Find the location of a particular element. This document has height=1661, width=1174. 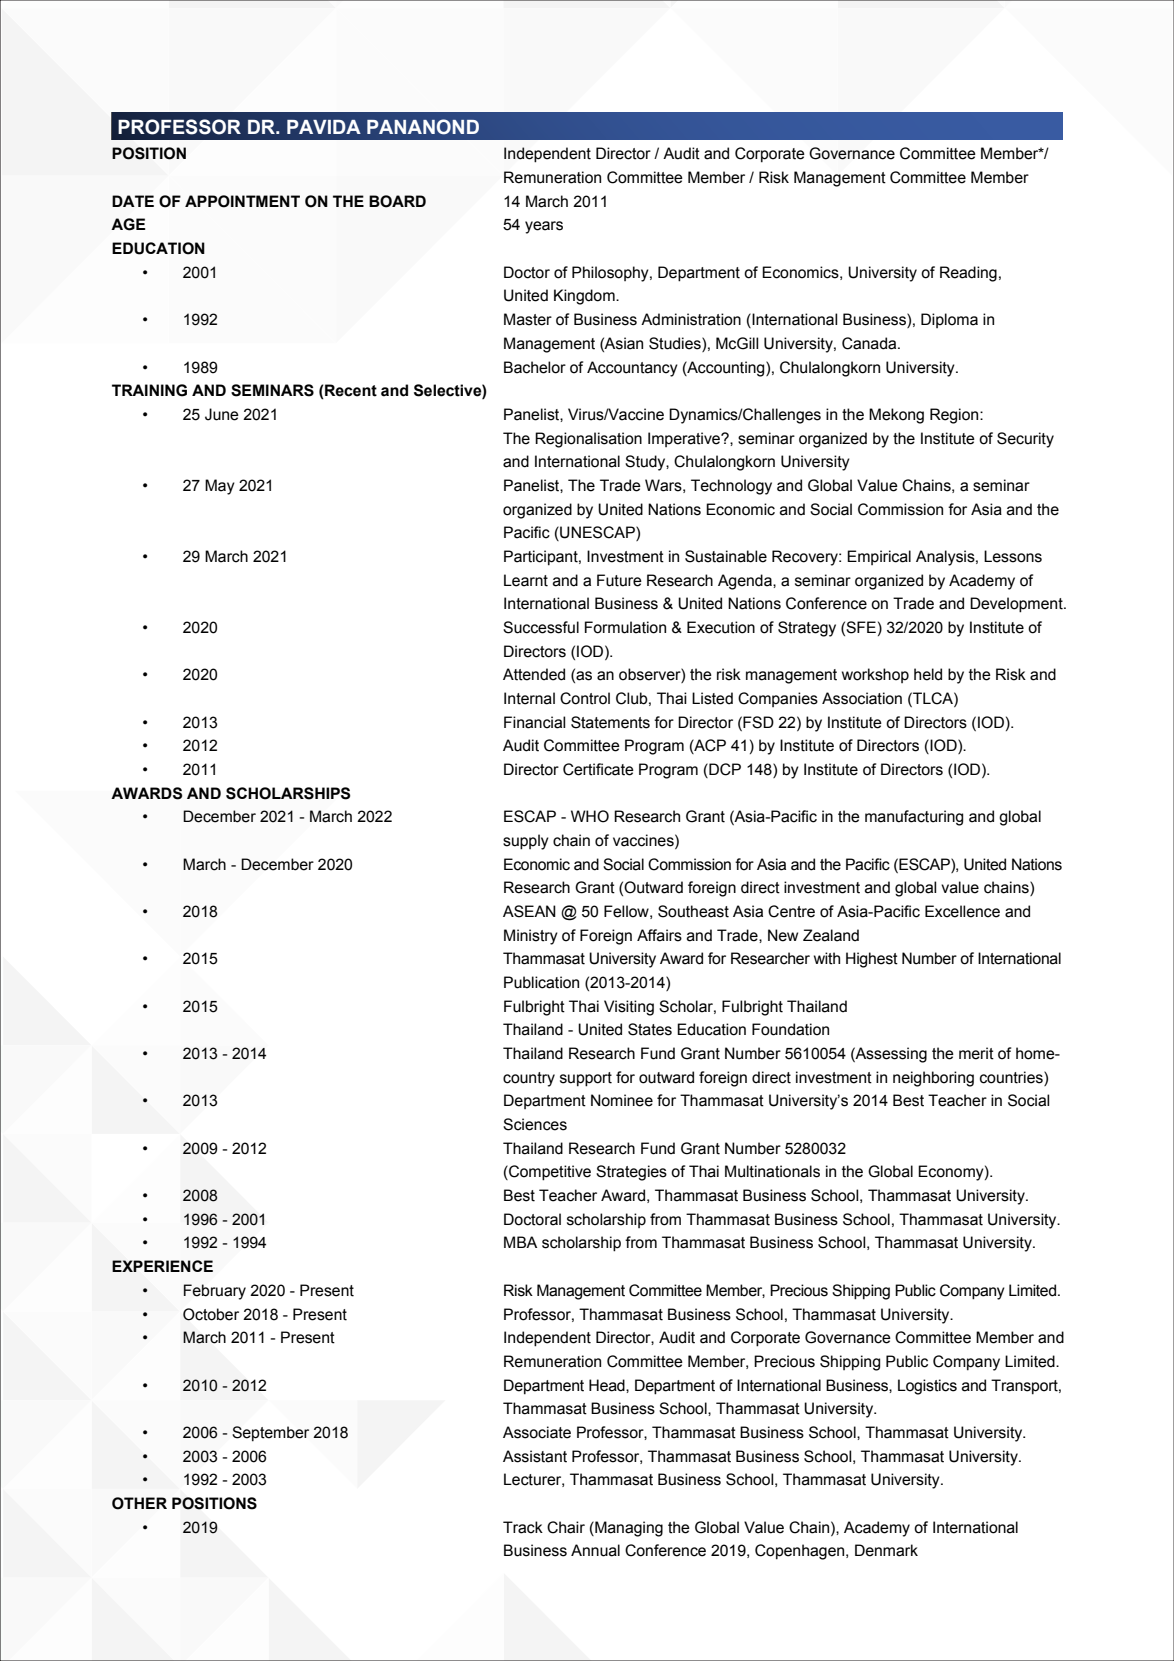

February is located at coordinates (215, 1292).
